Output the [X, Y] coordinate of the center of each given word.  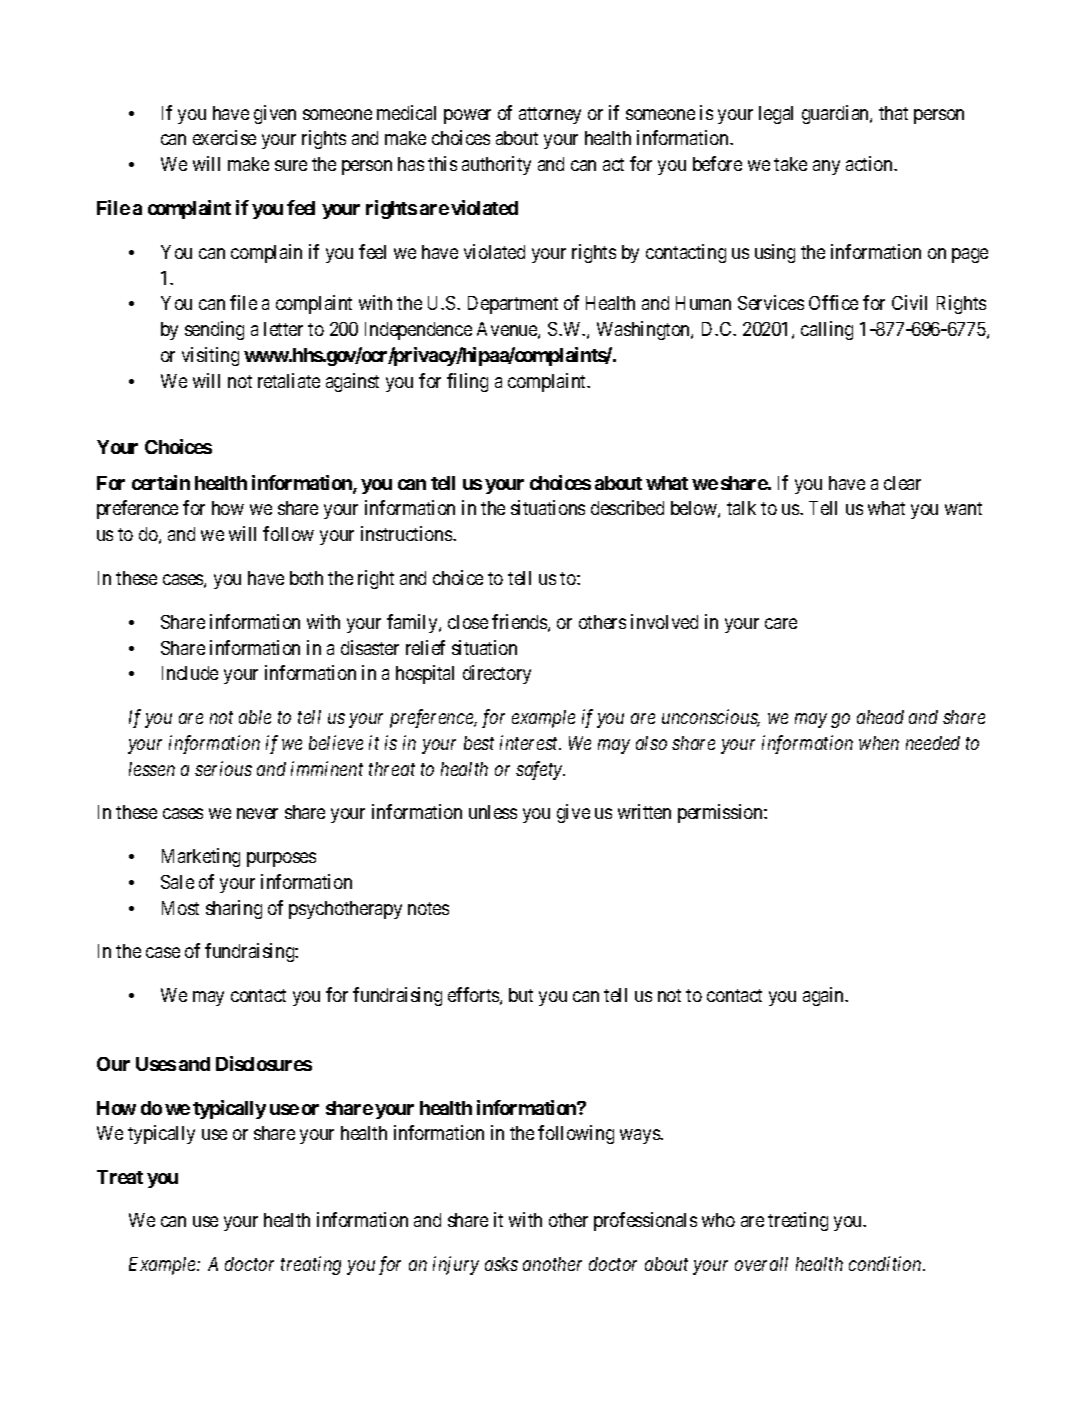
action [871, 163]
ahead [880, 717]
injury [456, 1265]
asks [501, 1264]
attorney [550, 115]
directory [497, 674]
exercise [224, 137]
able [255, 717]
